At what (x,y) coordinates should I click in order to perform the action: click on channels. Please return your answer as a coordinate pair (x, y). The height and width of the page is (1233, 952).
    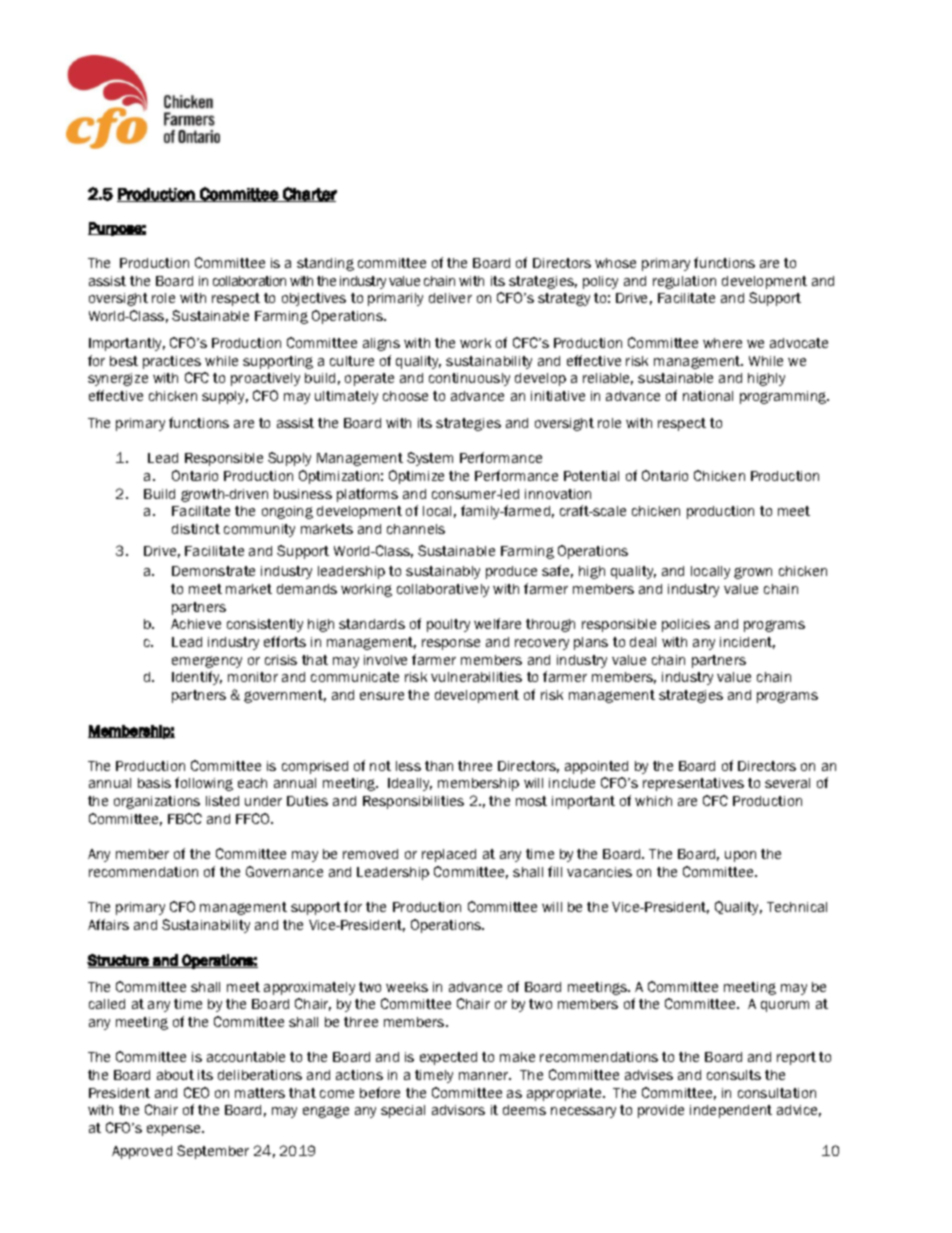
    Looking at the image, I should click on (416, 529).
